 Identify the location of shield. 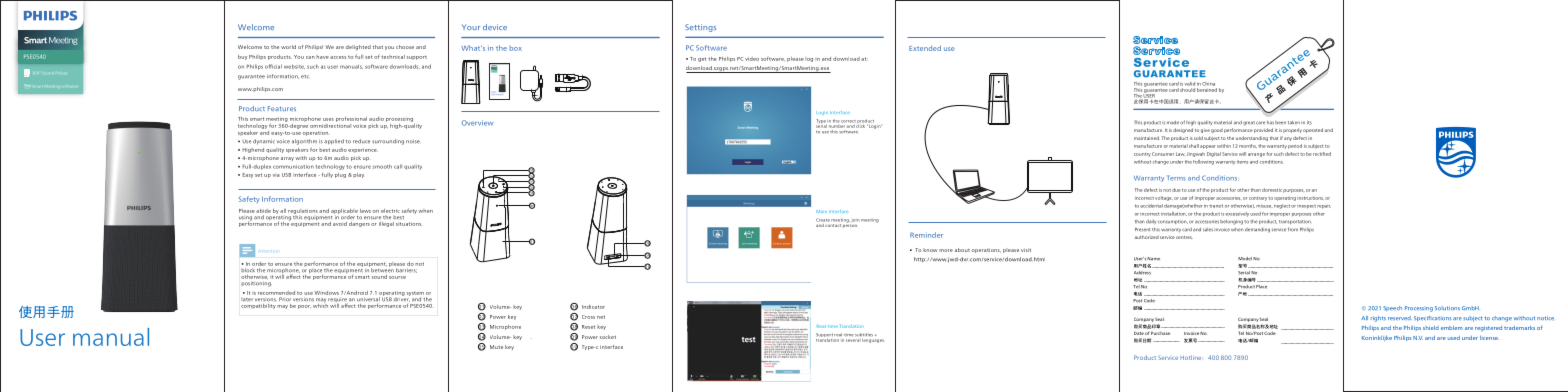
(1431, 328).
